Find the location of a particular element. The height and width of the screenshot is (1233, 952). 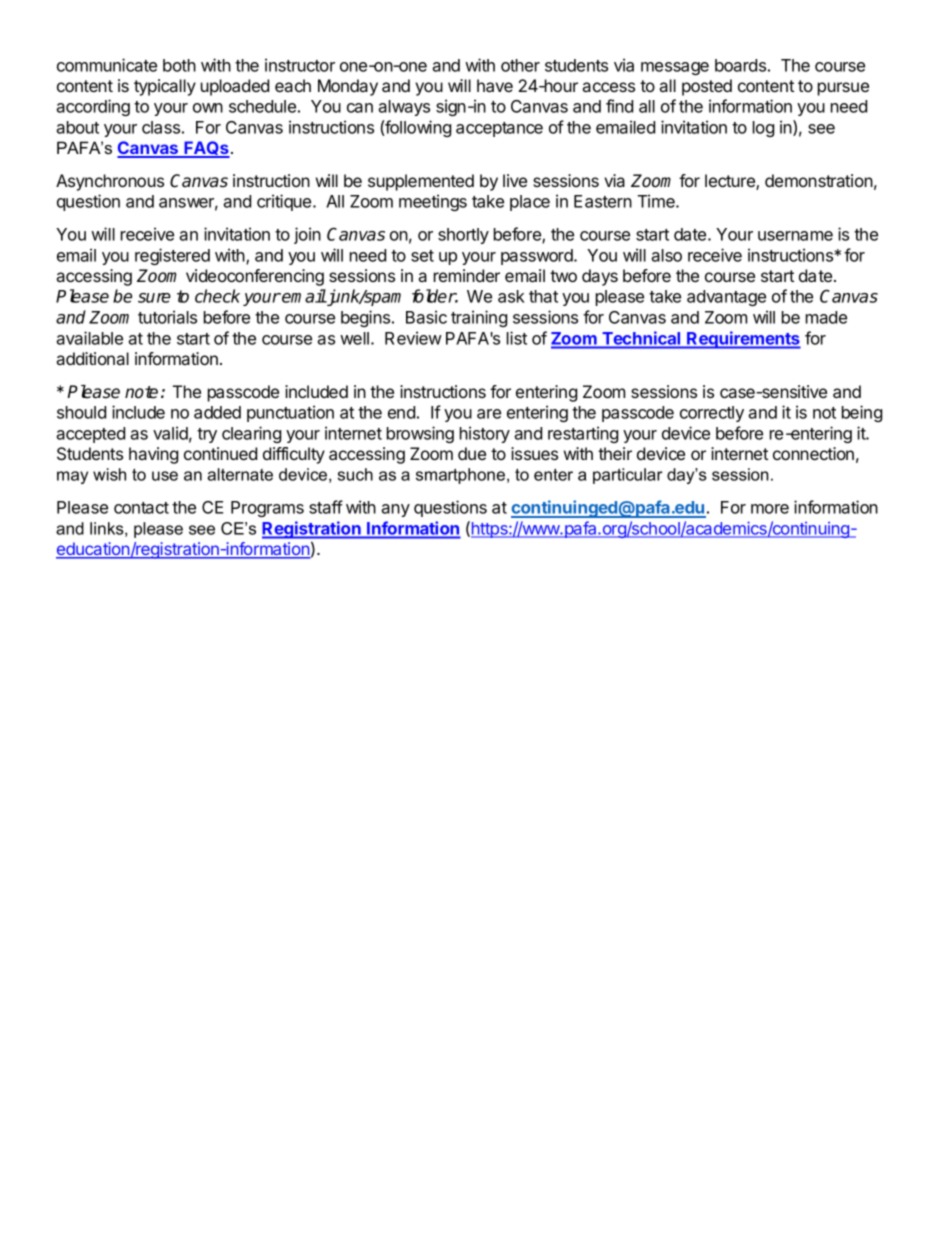

supplemented is located at coordinates (421, 182).
